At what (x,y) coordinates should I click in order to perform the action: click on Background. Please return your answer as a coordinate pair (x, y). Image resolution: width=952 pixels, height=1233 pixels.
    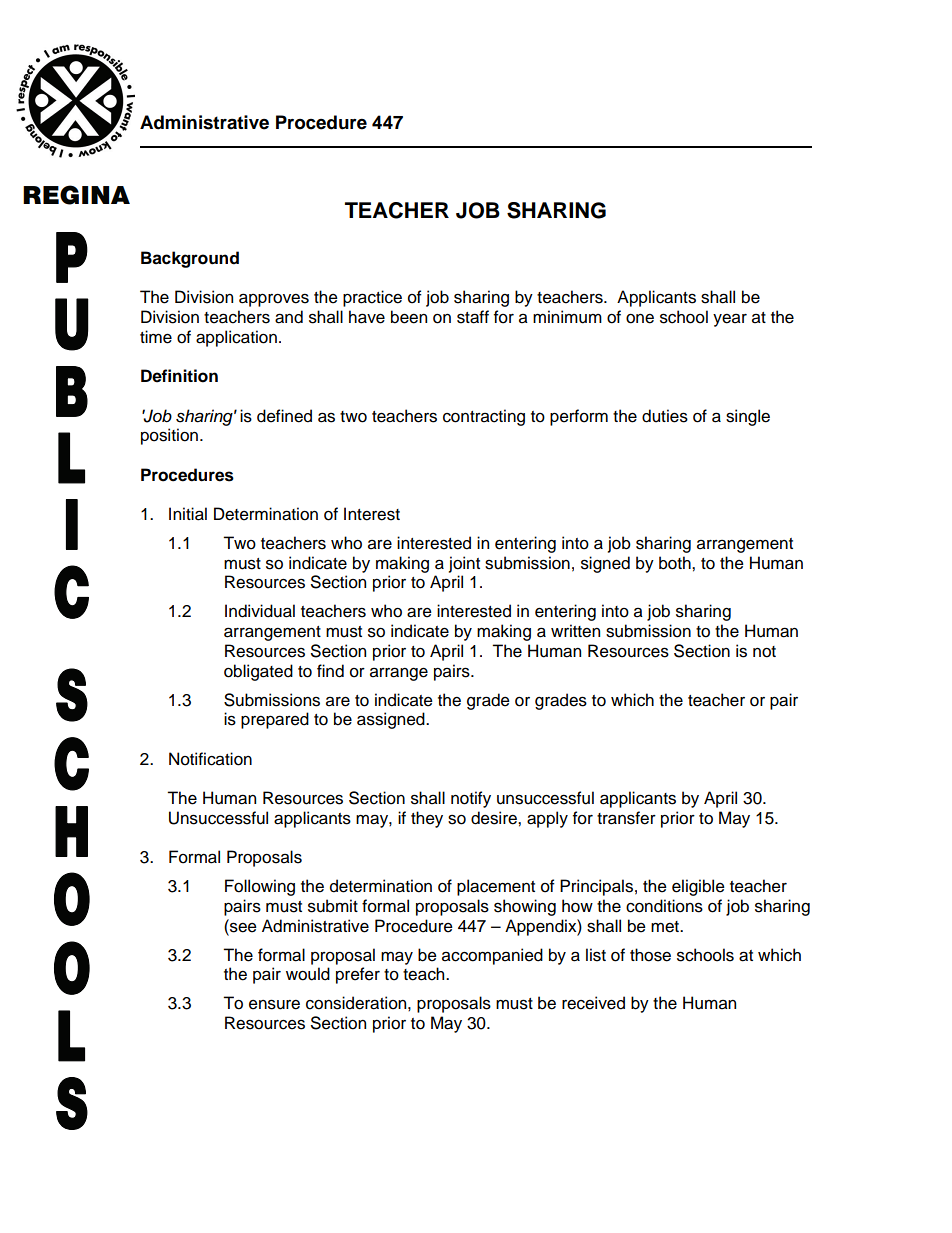
    Looking at the image, I should click on (190, 259).
